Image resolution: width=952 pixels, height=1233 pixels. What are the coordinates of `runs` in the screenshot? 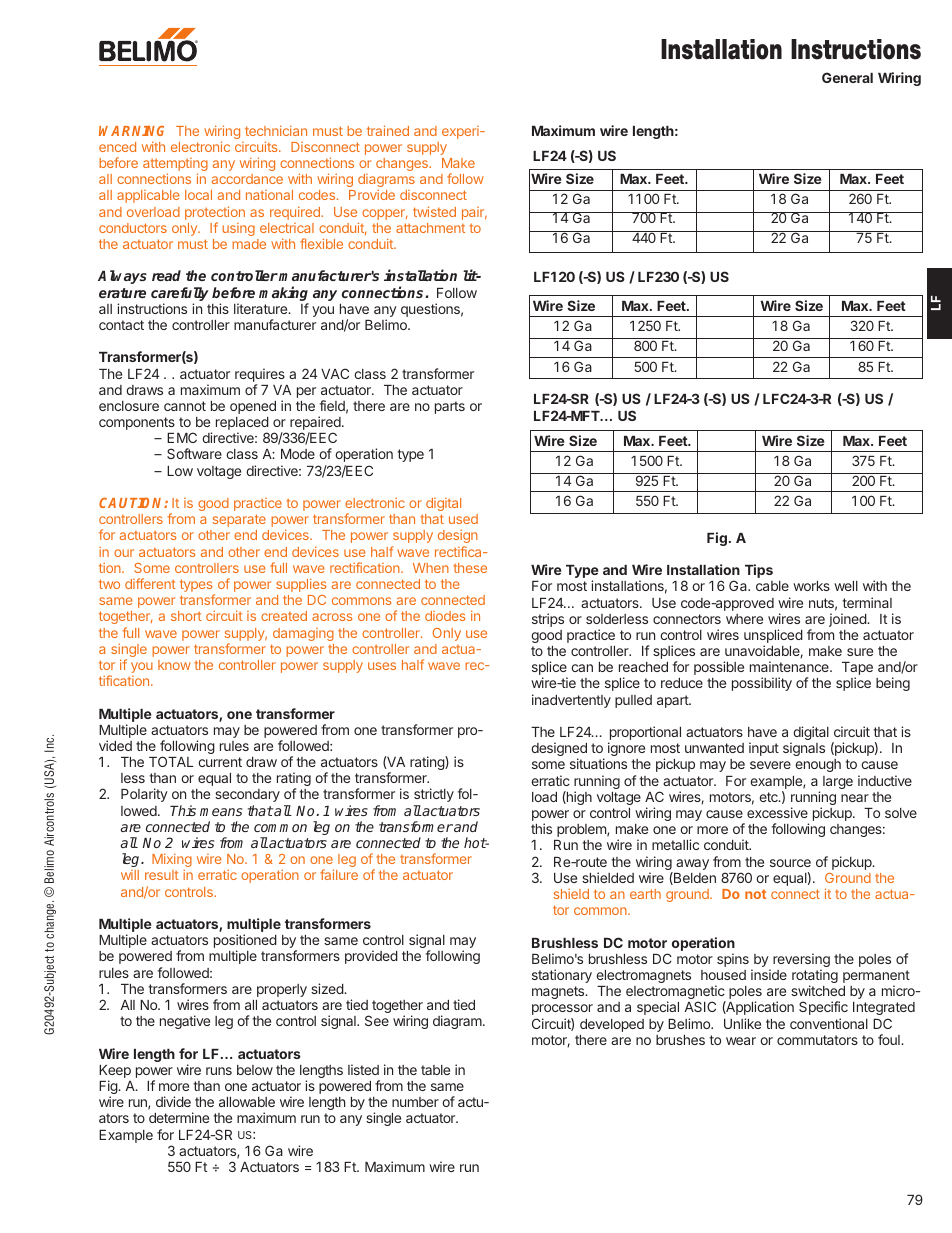 It's located at (219, 1071).
